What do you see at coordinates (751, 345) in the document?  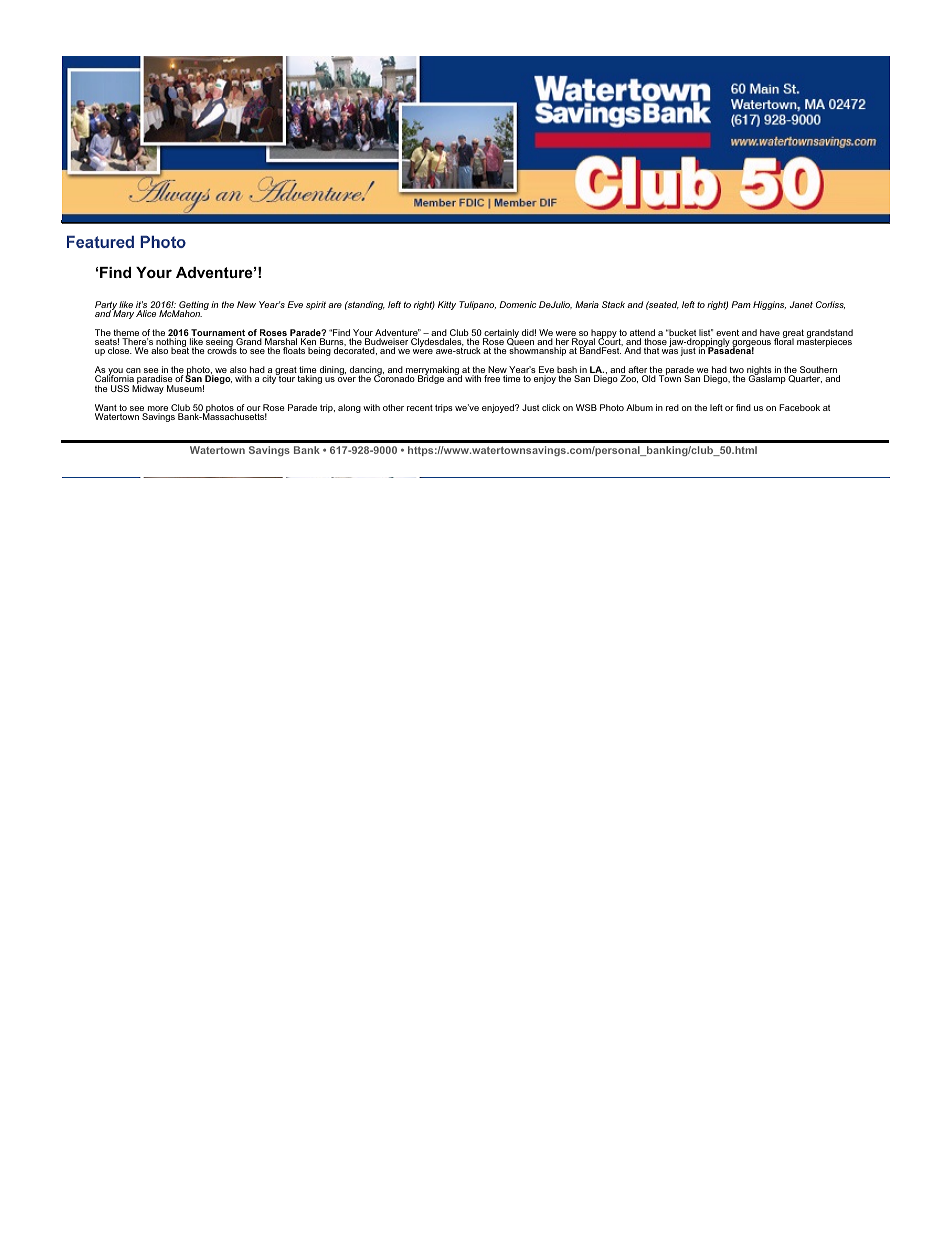 I see `gorgeous` at bounding box center [751, 345].
